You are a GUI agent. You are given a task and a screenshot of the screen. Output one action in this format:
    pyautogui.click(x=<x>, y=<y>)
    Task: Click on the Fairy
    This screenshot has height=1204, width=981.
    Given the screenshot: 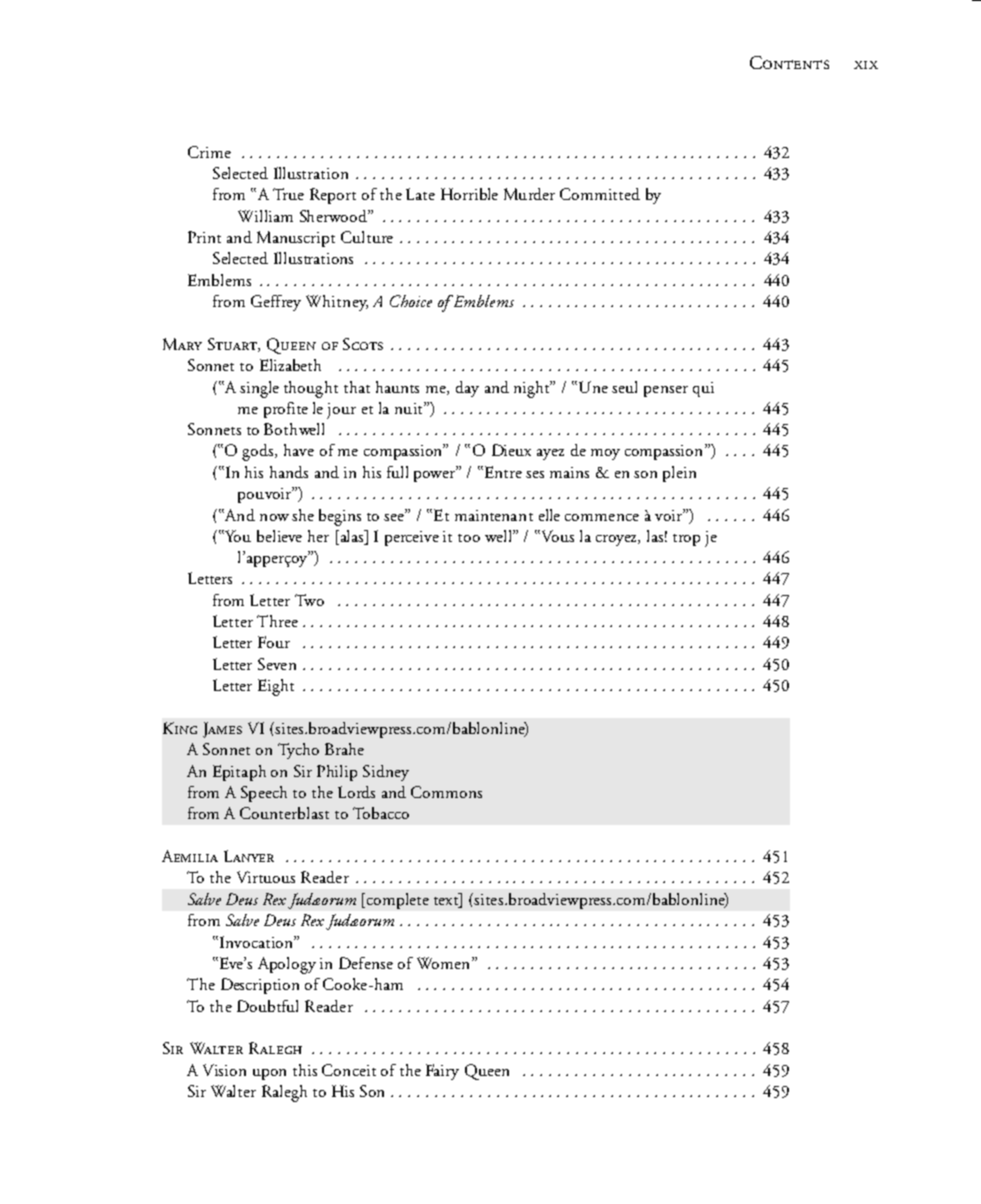 What is the action you would take?
    pyautogui.click(x=442, y=1072)
